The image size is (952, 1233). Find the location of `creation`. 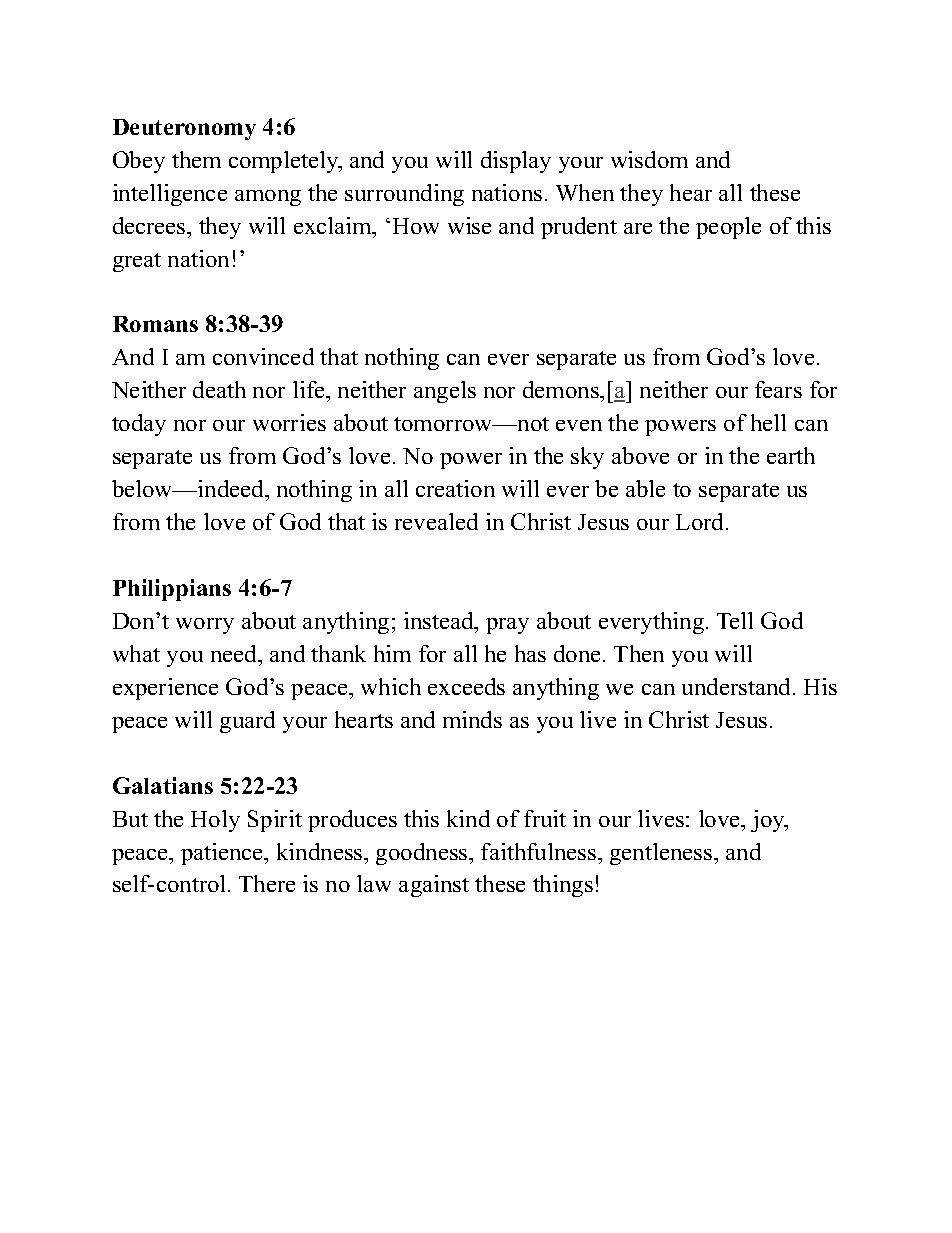

creation is located at coordinates (455, 488).
